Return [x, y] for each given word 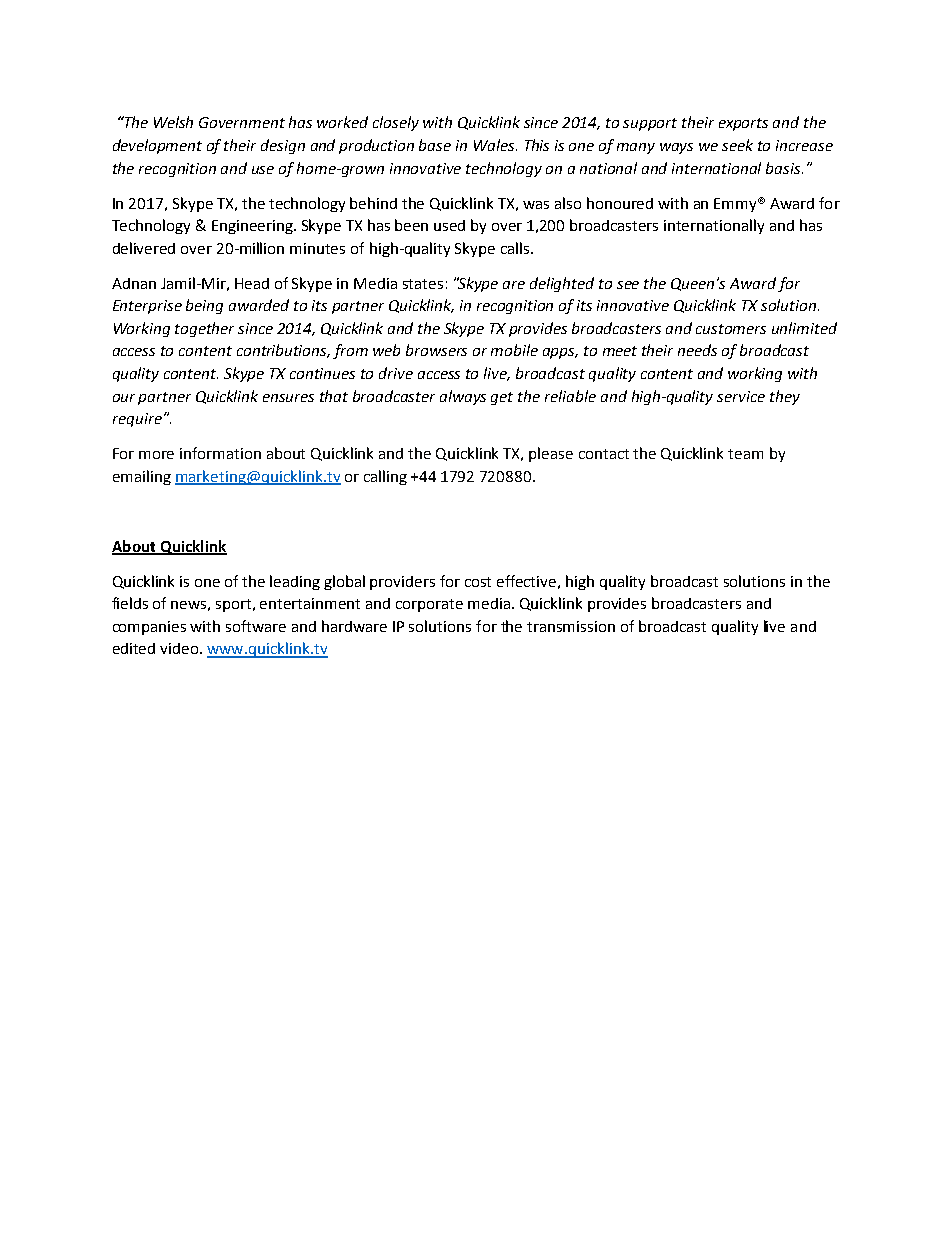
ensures [288, 398]
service [741, 396]
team [745, 454]
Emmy [737, 205]
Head [252, 283]
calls [516, 248]
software [256, 626]
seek [737, 145]
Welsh [173, 122]
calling [385, 477]
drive [396, 373]
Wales [495, 145]
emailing [142, 477]
